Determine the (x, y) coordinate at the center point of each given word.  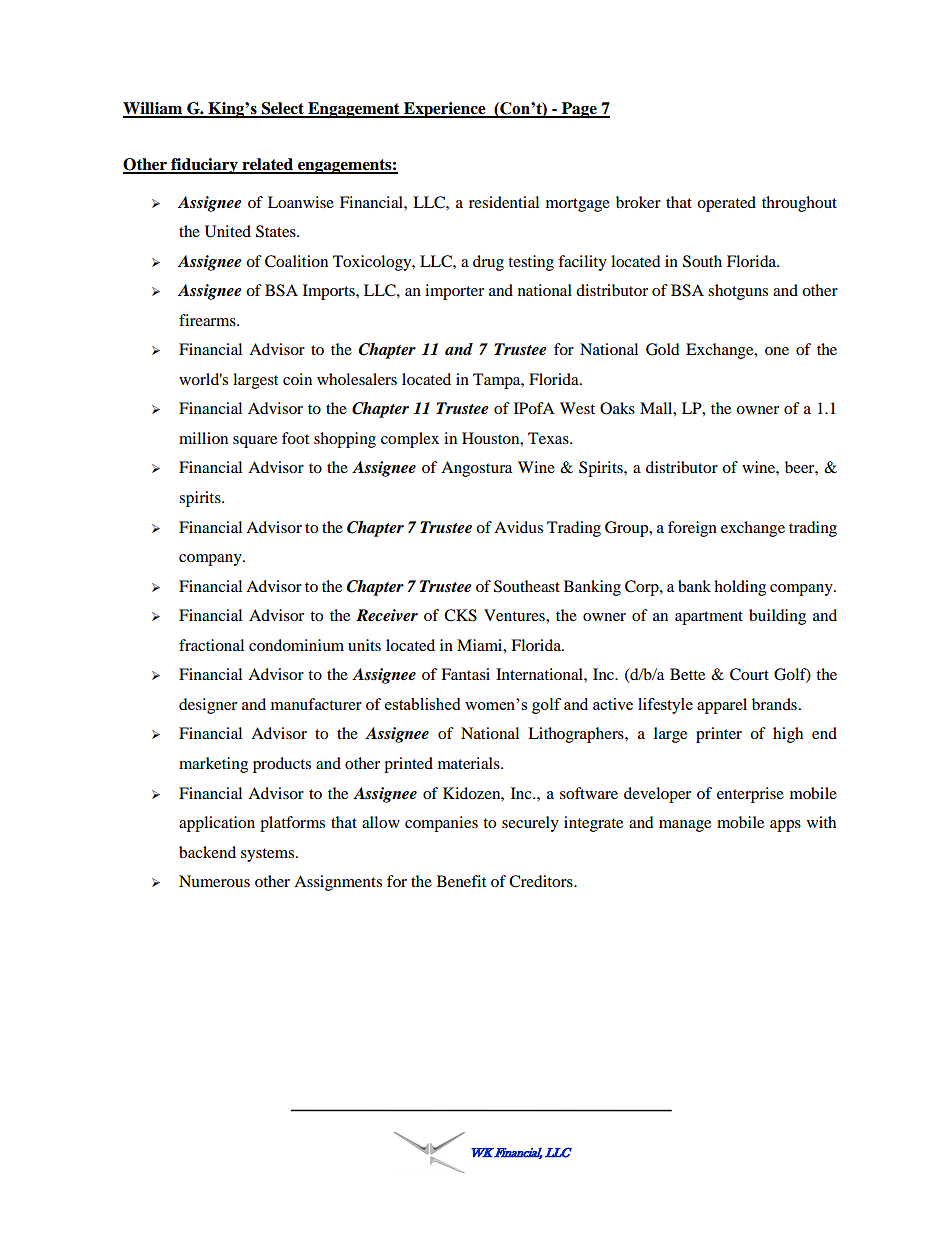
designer (208, 706)
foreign (692, 529)
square (255, 442)
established (422, 704)
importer (454, 292)
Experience (445, 110)
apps (785, 826)
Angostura (476, 469)
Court (749, 674)
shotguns (738, 292)
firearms (208, 320)
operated (726, 204)
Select (282, 109)
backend (207, 852)
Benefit (461, 881)
